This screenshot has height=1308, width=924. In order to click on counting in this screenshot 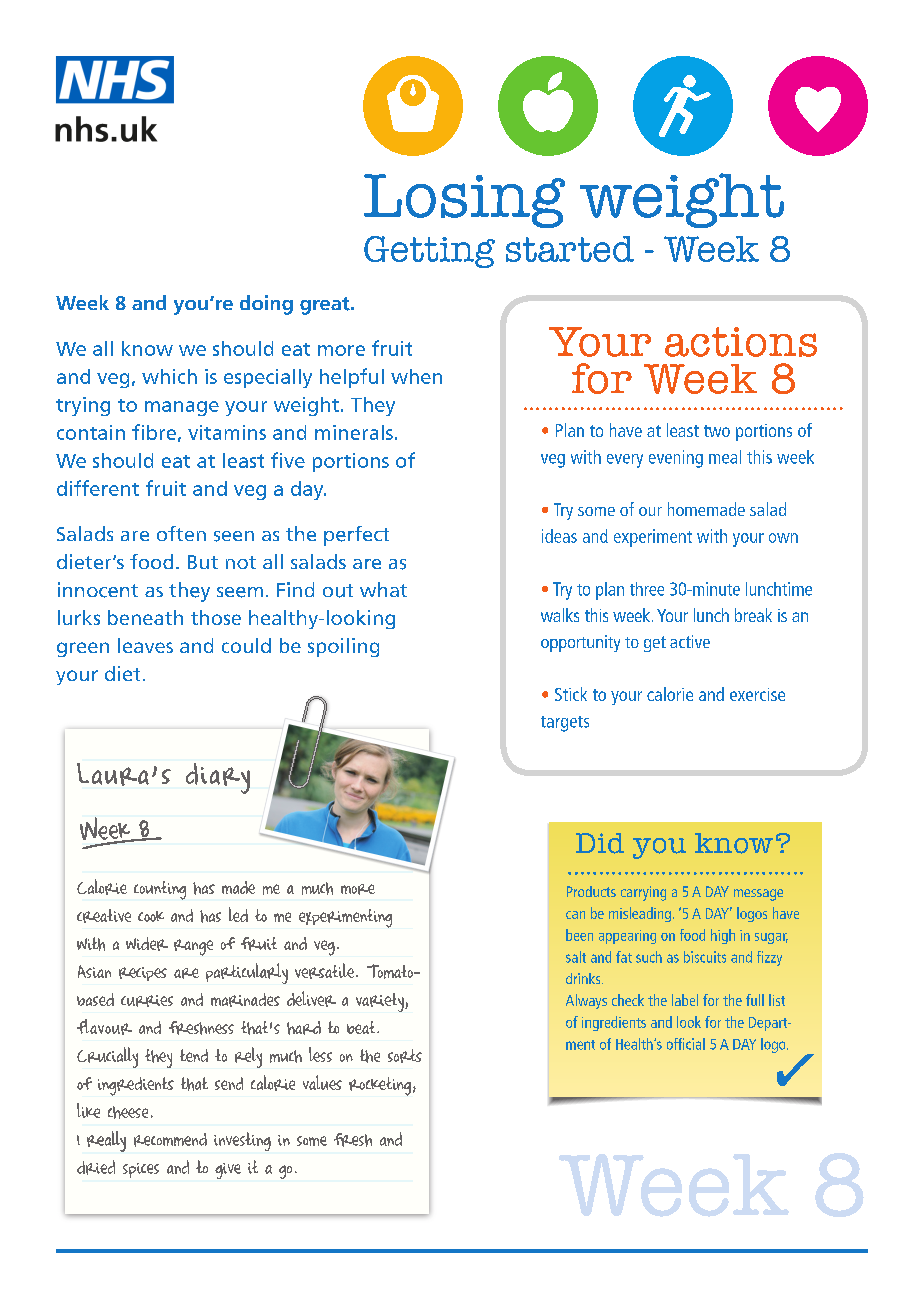, I will do `click(160, 890)`.
